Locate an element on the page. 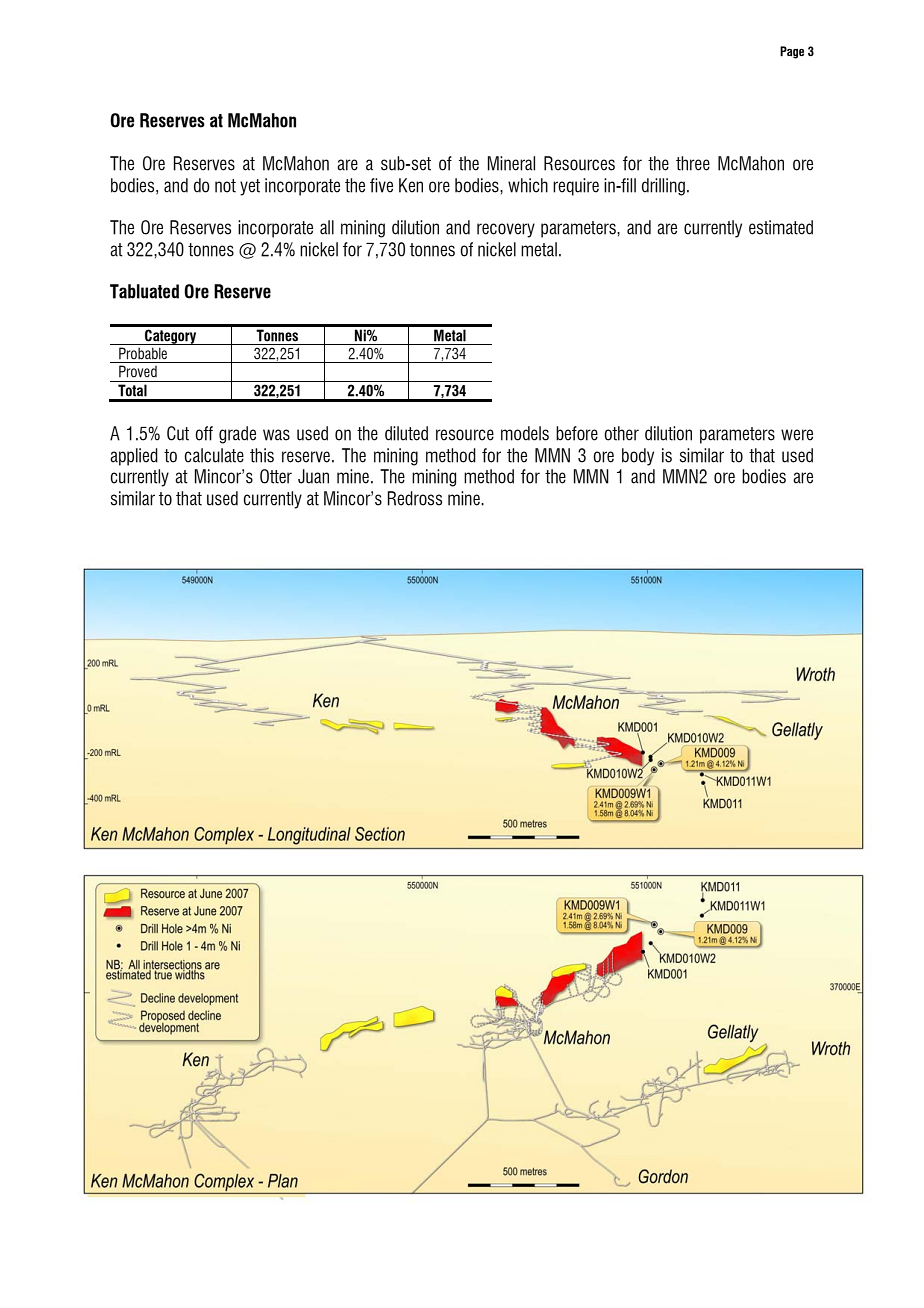 This image has width=924, height=1308. Page is located at coordinates (792, 52).
